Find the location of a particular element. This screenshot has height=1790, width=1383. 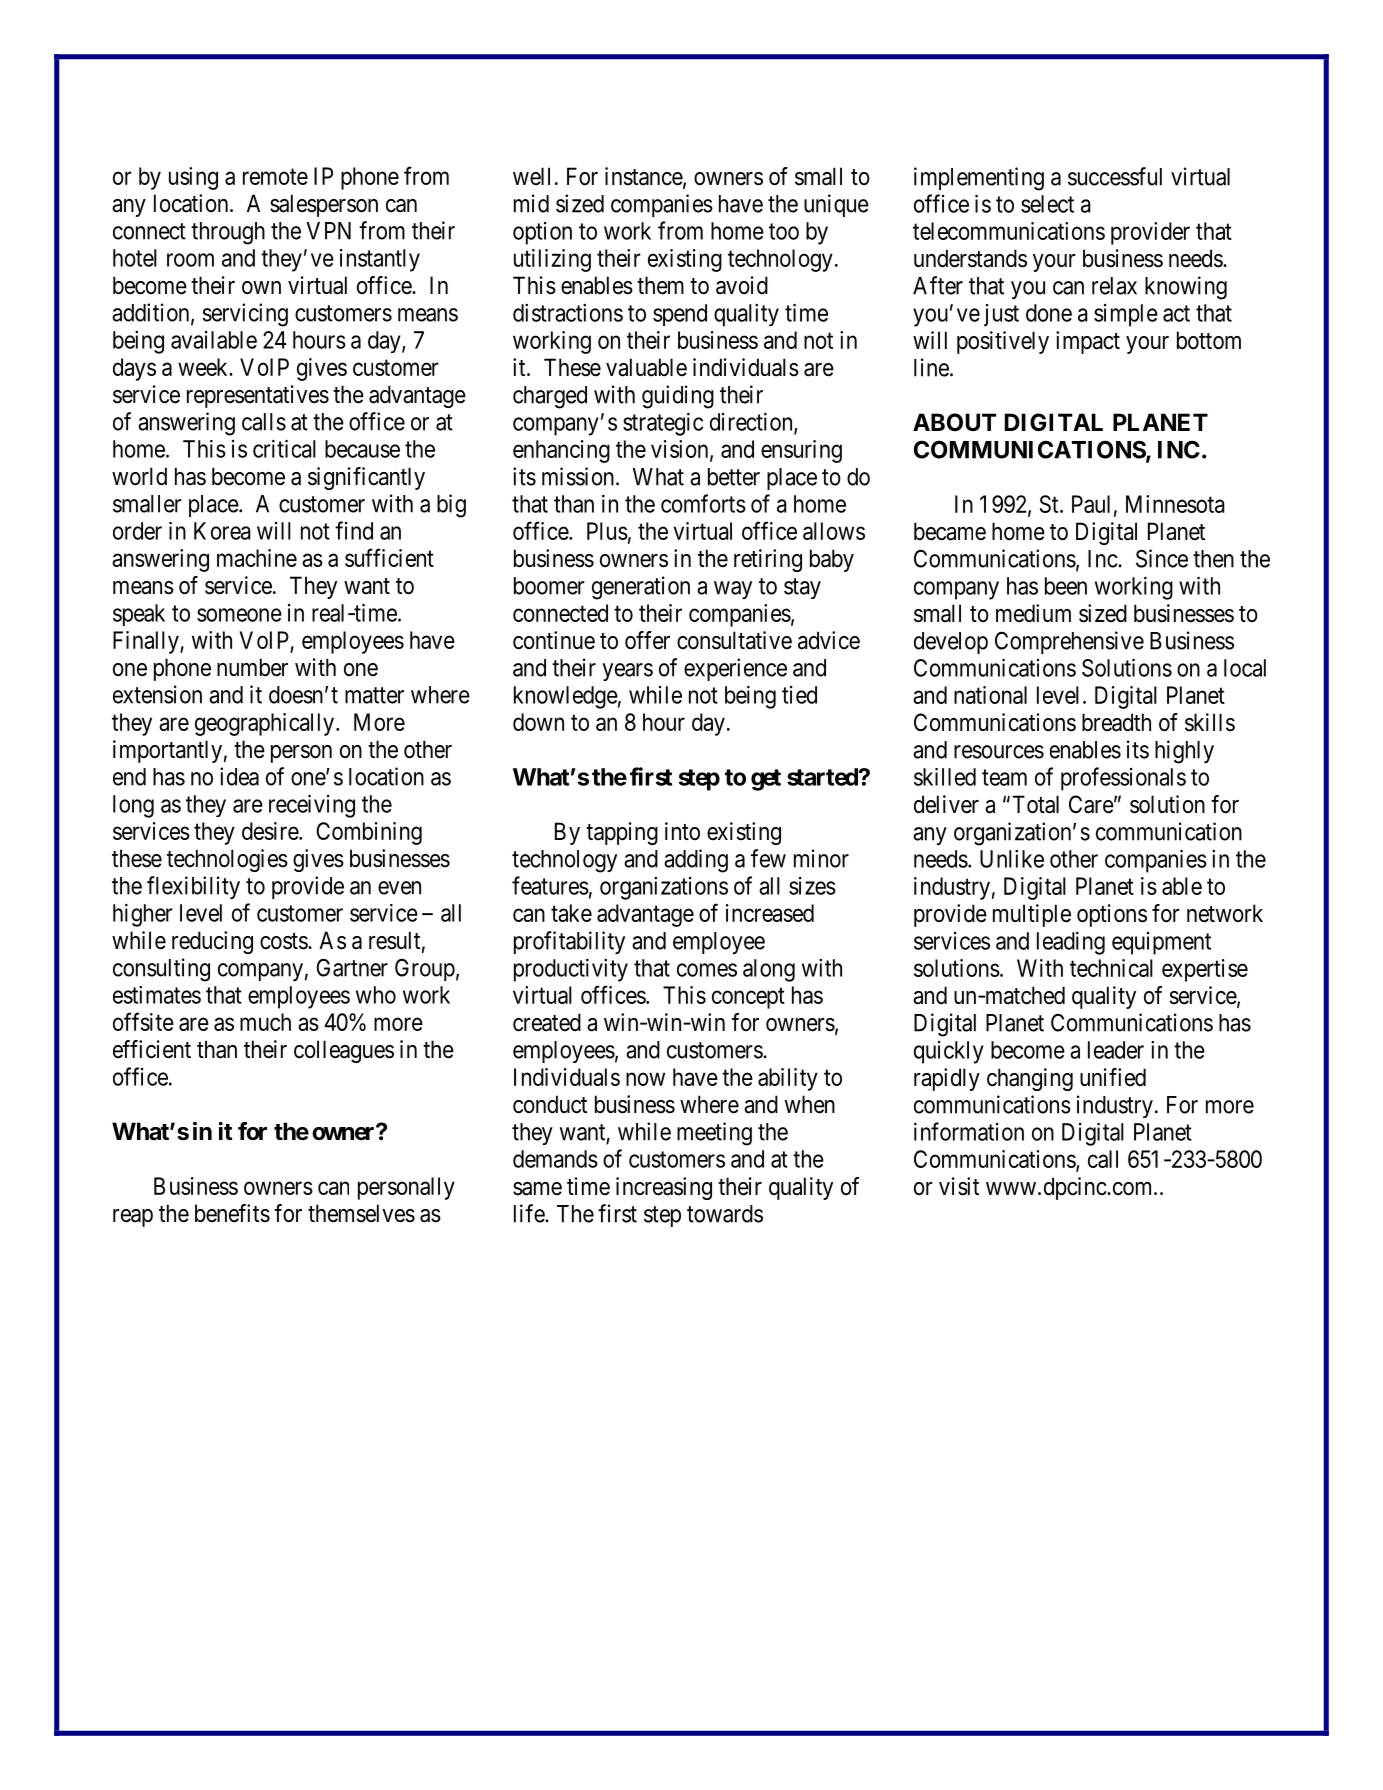

increasing is located at coordinates (664, 1188).
